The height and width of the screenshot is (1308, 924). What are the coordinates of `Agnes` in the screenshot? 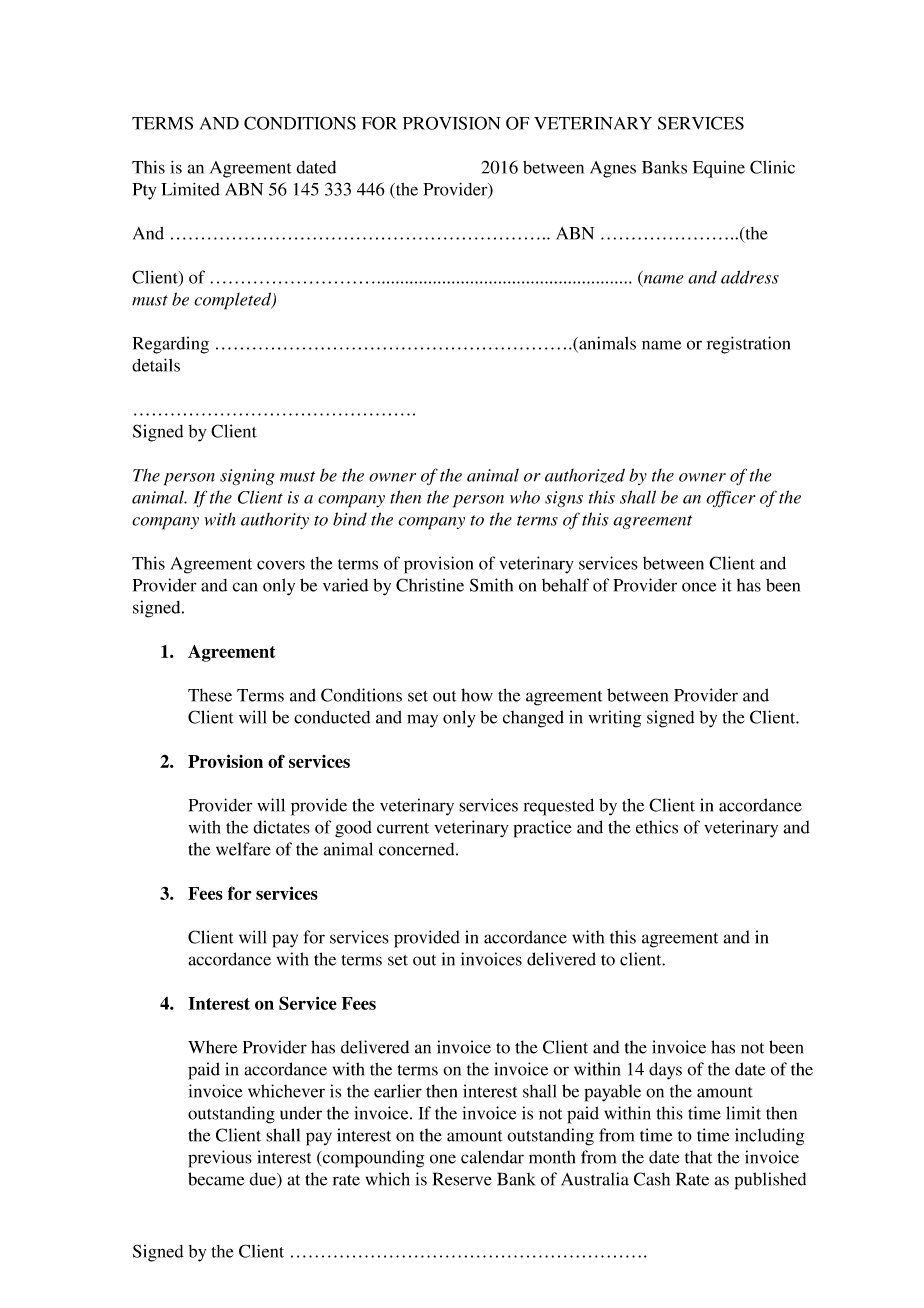 It's located at (613, 169).
